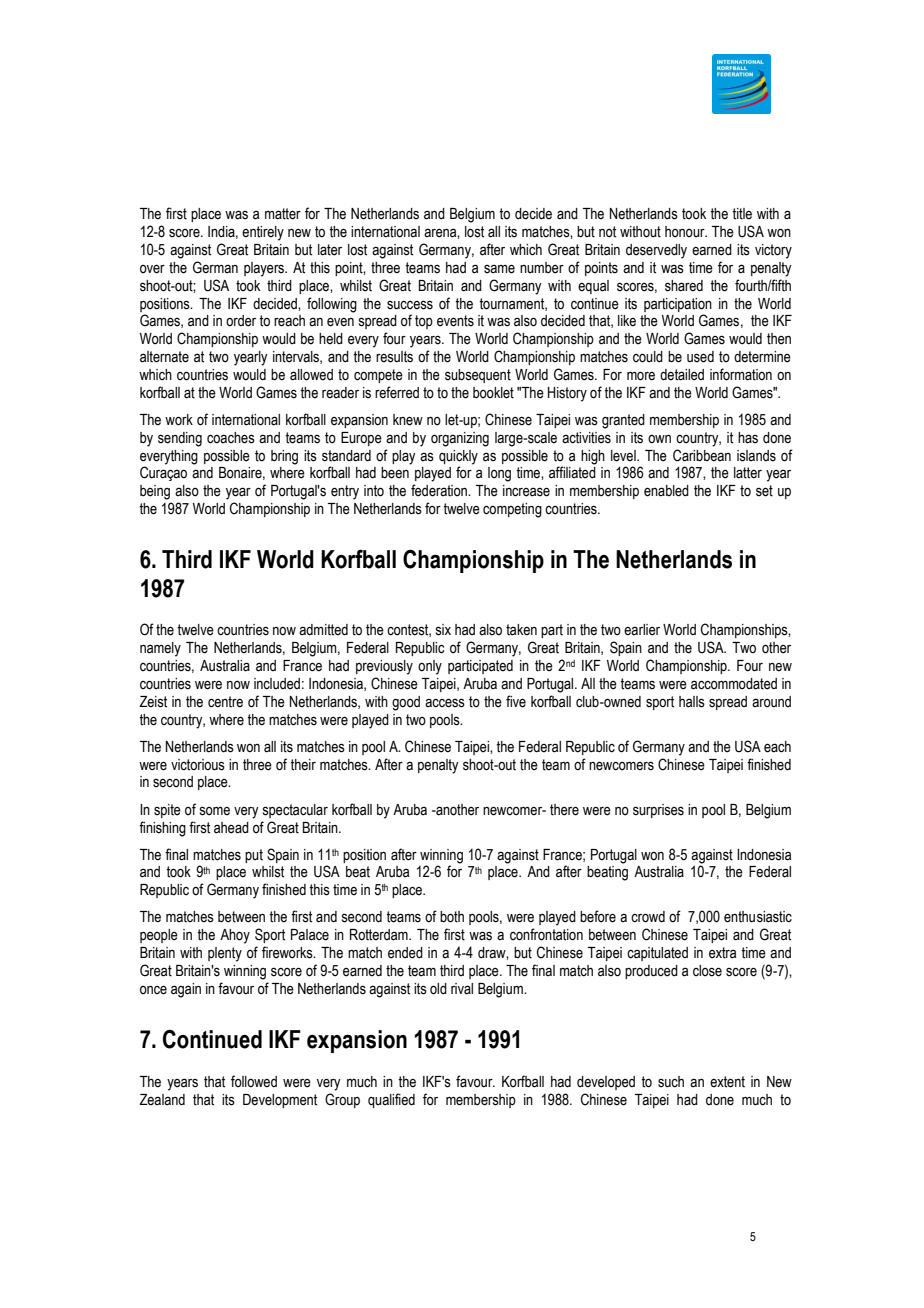  I want to click on entirely, so click(263, 233).
